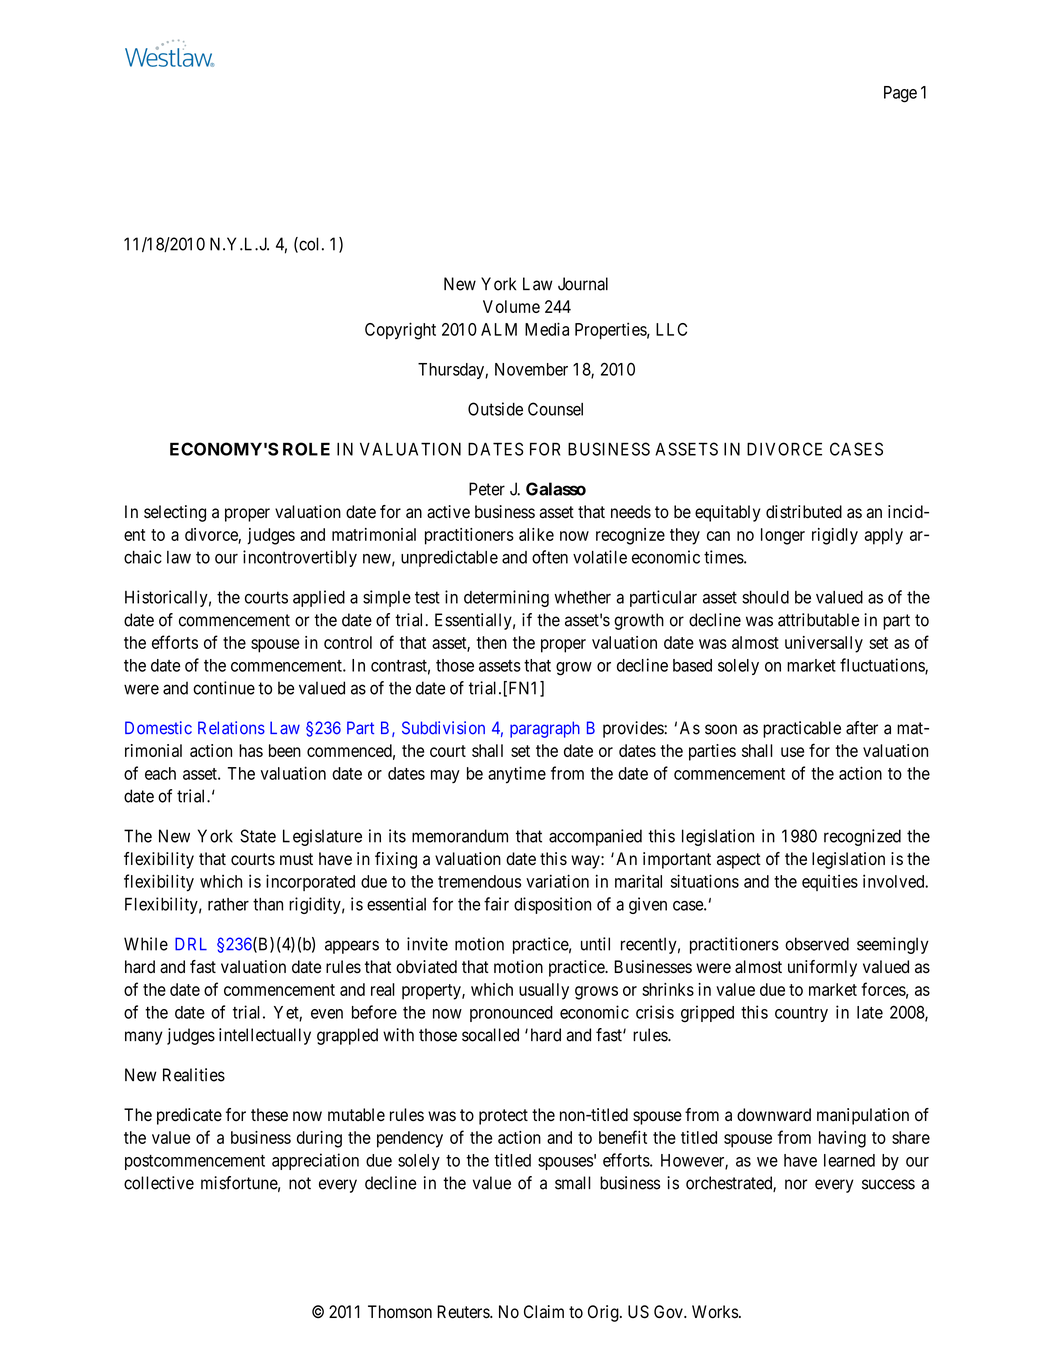 This screenshot has width=1053, height=1363. Describe the element at coordinates (300, 1183) in the screenshot. I see `not` at that location.
